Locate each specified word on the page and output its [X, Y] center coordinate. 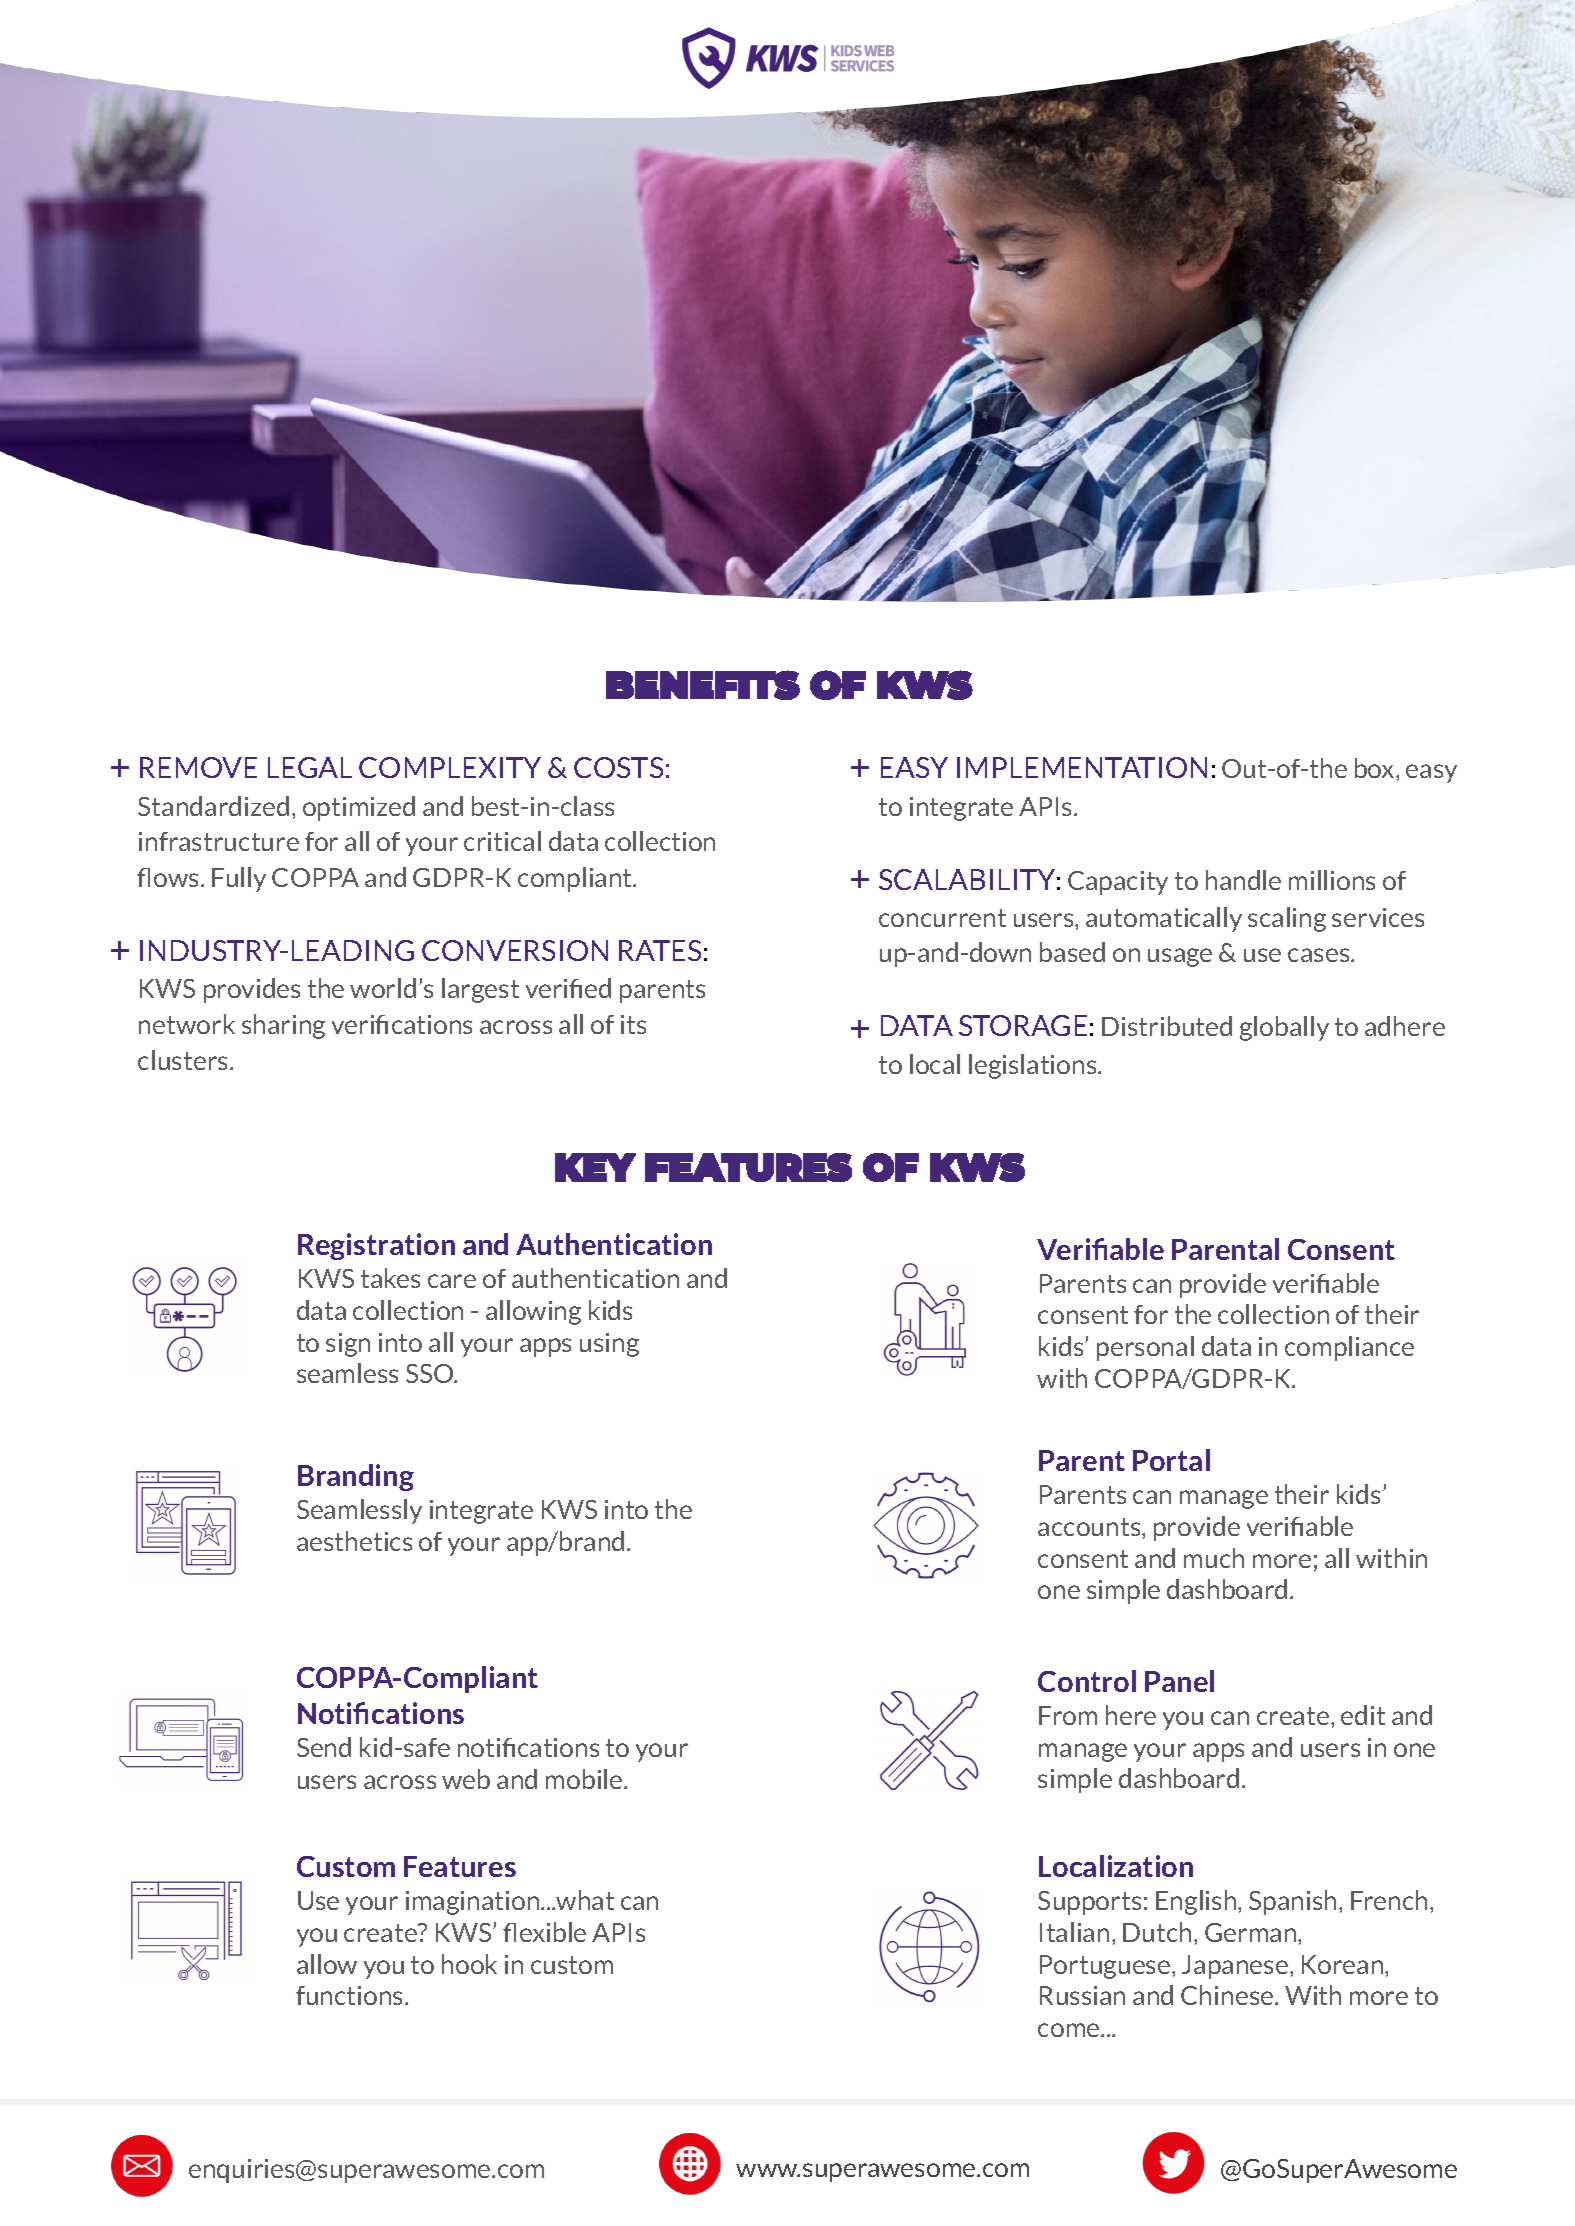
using [609, 1345]
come [1070, 2030]
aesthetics [354, 1541]
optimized [359, 808]
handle [1243, 880]
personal [1145, 1348]
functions [351, 1995]
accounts [1090, 1527]
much [1214, 1558]
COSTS [618, 767]
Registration [376, 1246]
